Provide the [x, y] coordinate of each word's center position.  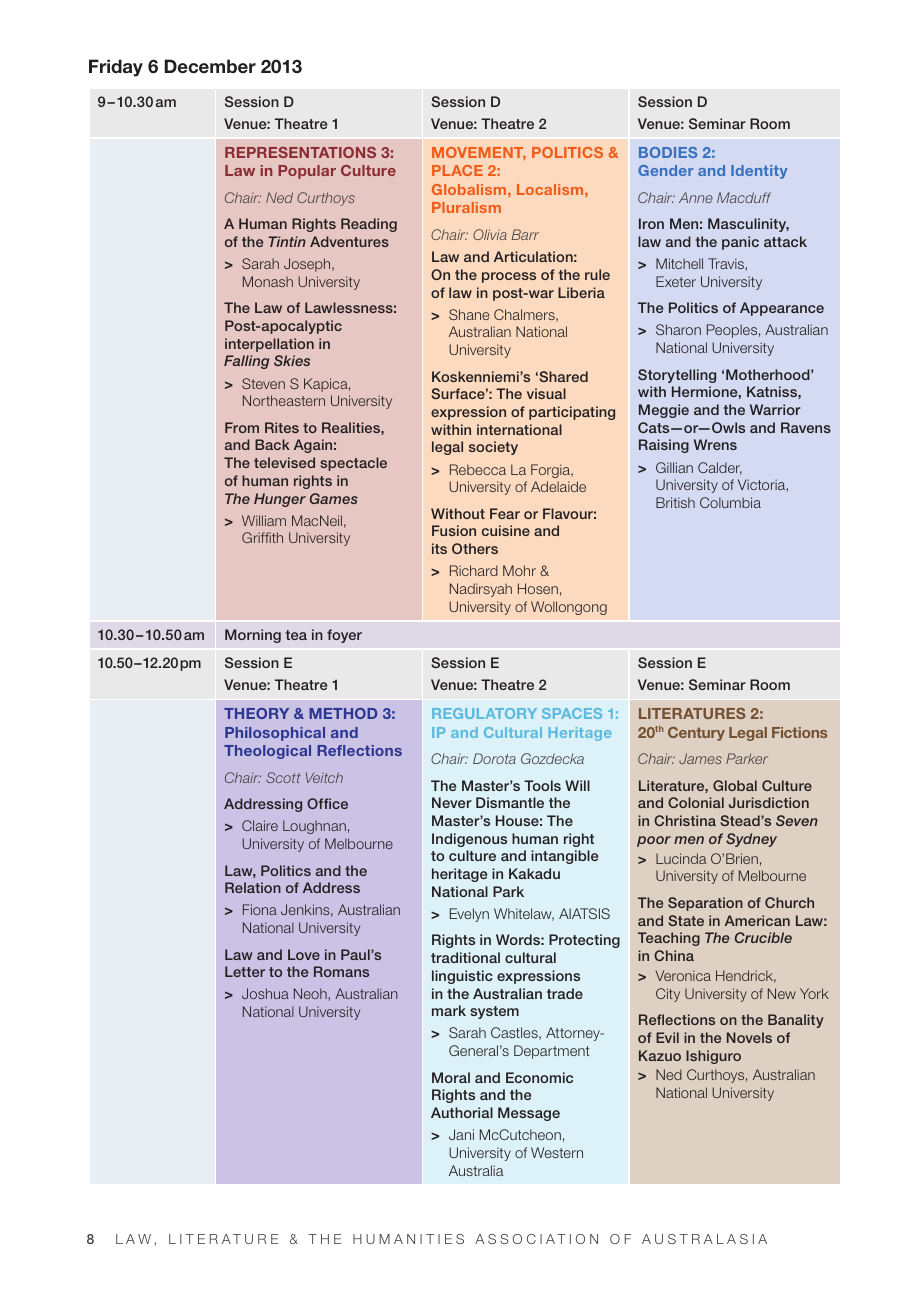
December [210, 66]
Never [452, 802]
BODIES [668, 152]
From [242, 427]
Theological [267, 752]
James [700, 758]
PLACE [457, 170]
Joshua [265, 993]
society [493, 448]
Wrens [715, 444]
